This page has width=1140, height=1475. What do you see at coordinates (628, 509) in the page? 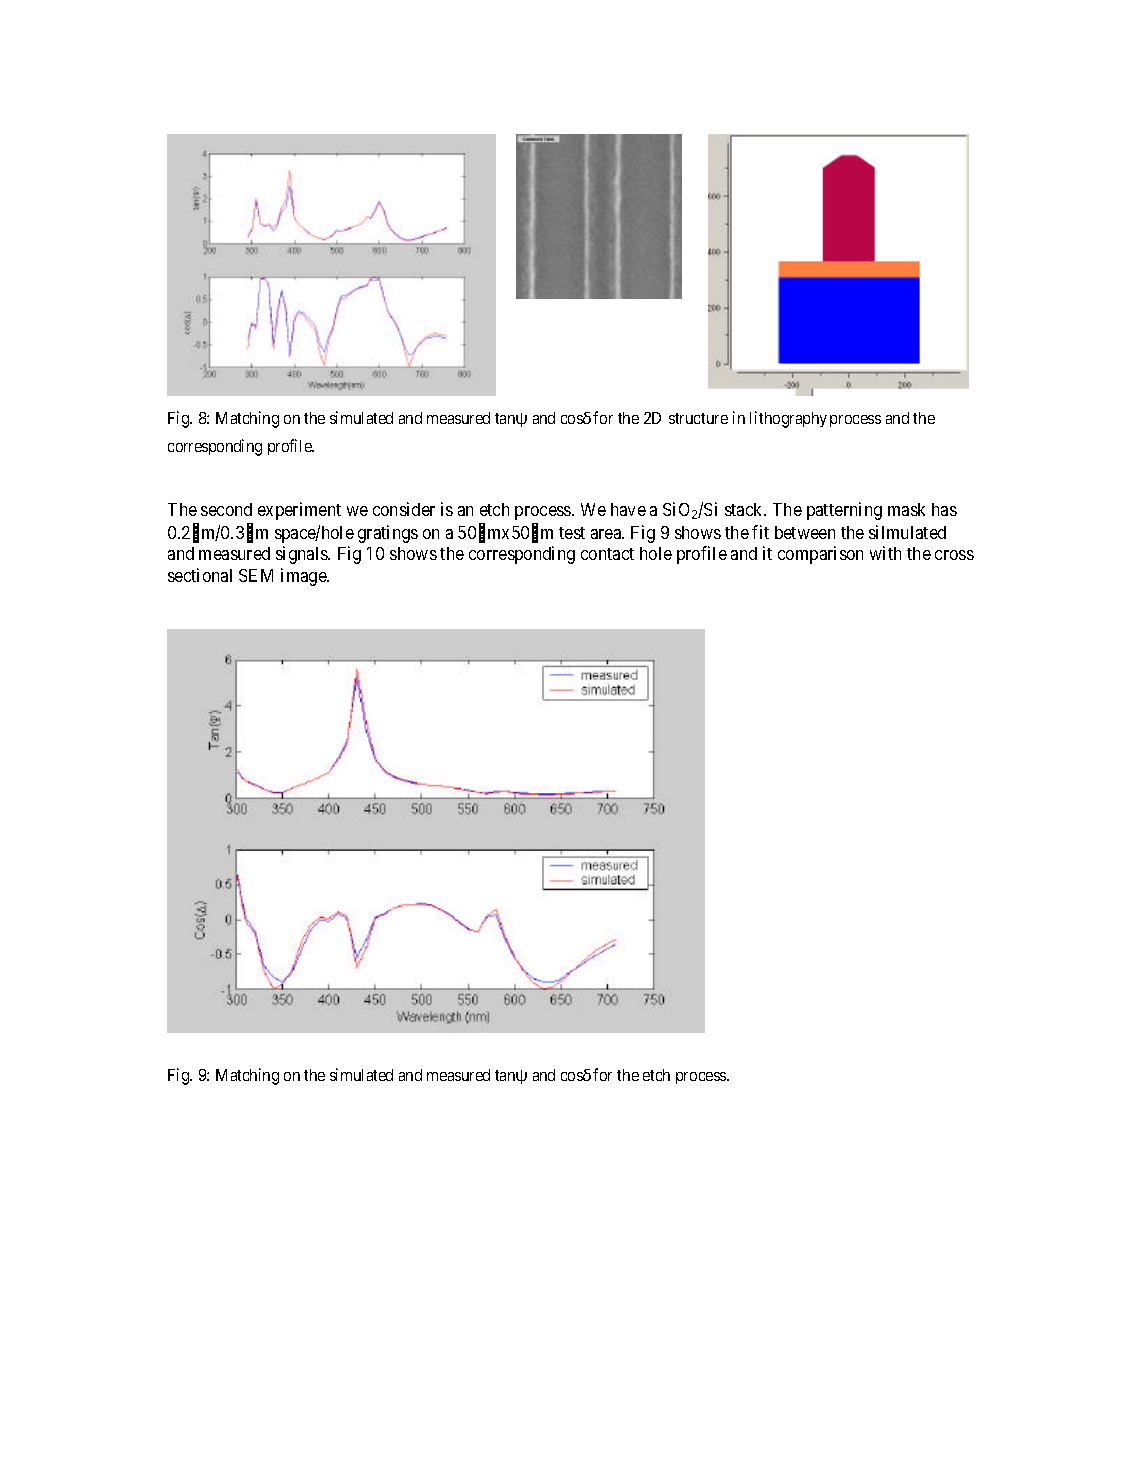
I see `have` at bounding box center [628, 509].
